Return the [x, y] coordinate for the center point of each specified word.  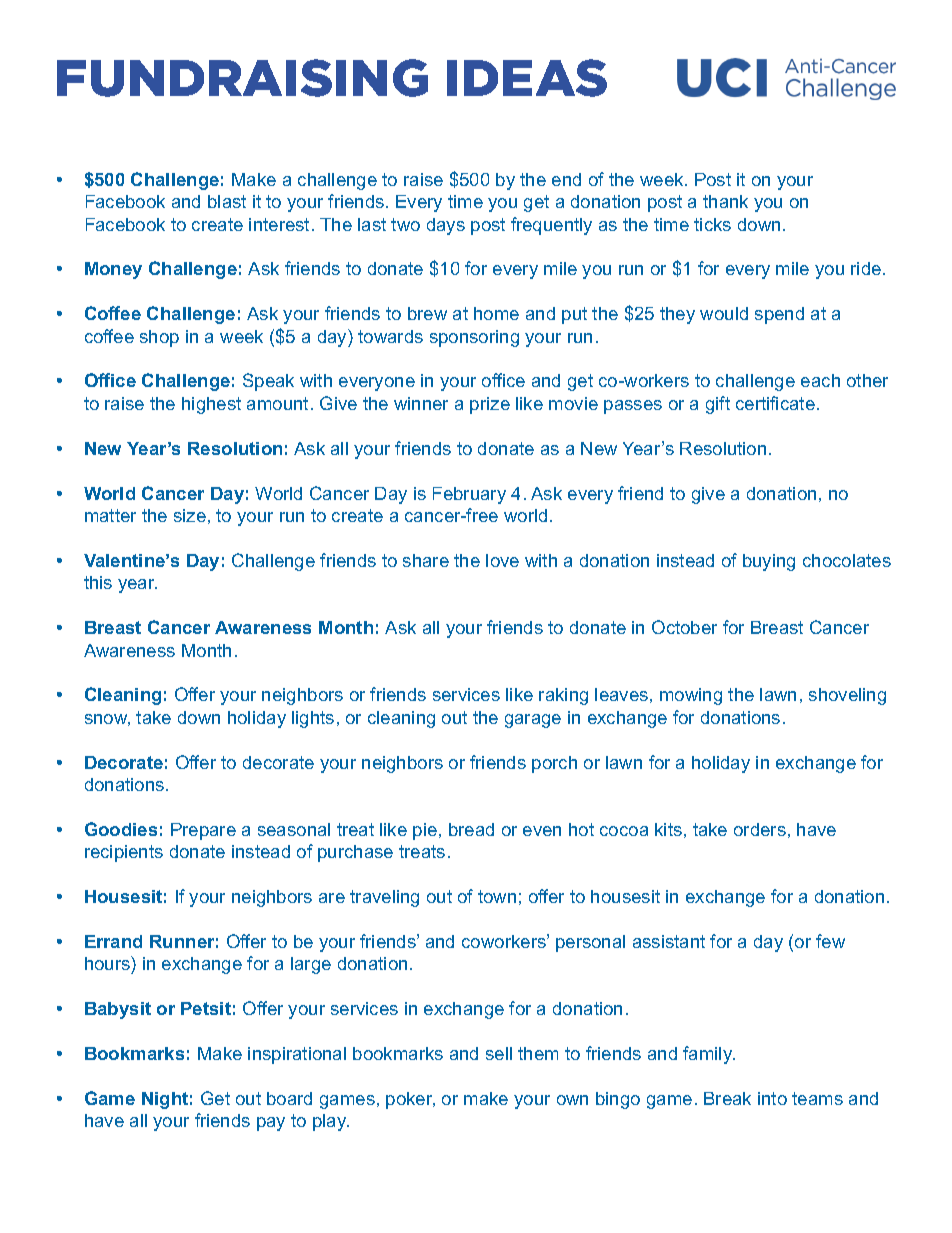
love [502, 560]
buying [769, 562]
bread [471, 829]
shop [159, 338]
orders [760, 829]
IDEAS [527, 78]
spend [779, 315]
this [98, 582]
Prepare [203, 831]
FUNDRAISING [242, 78]
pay [271, 1124]
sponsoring [474, 338]
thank [725, 201]
